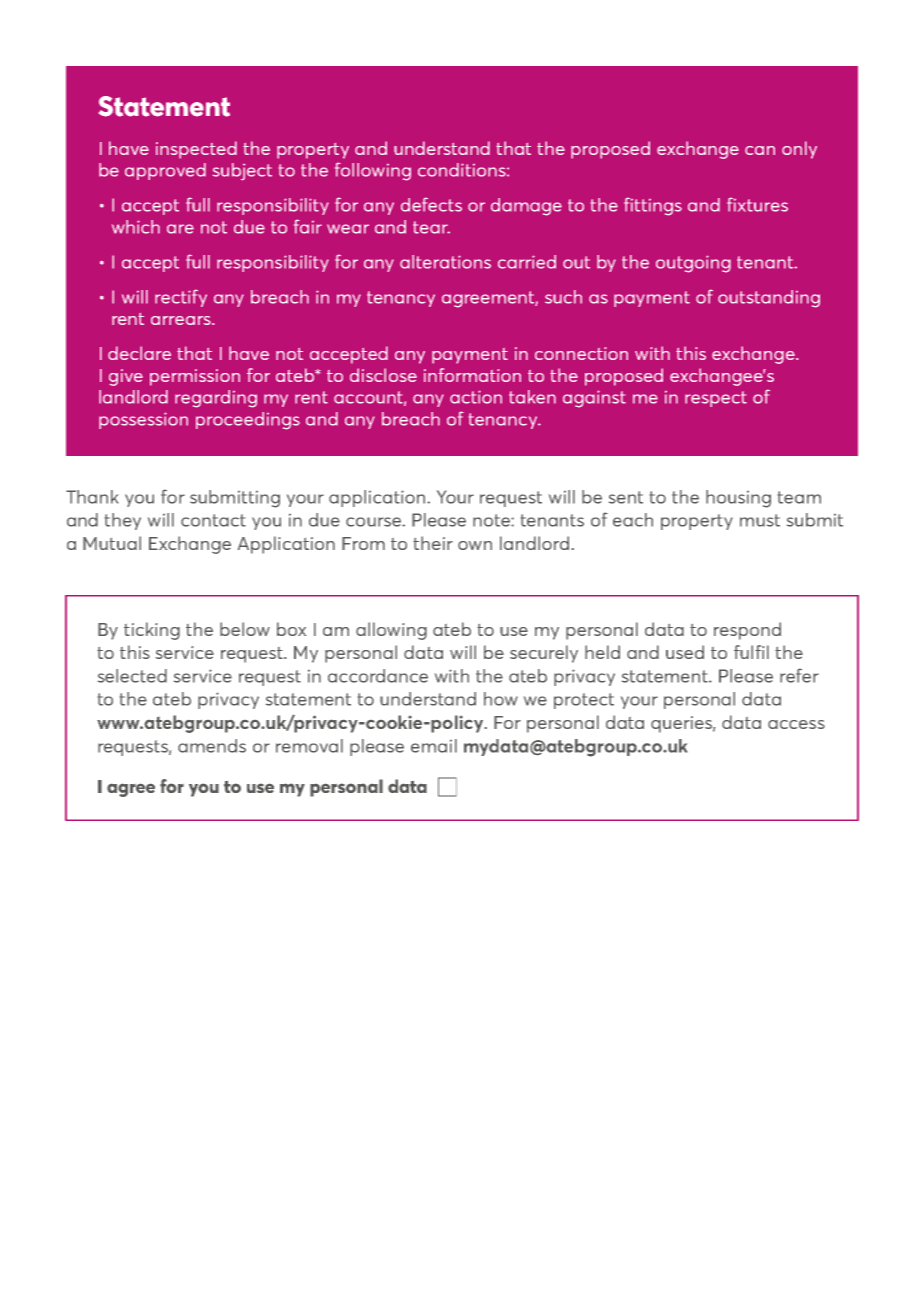 The height and width of the screenshot is (1308, 924). What do you see at coordinates (463, 170) in the screenshot?
I see `conditions` at bounding box center [463, 170].
